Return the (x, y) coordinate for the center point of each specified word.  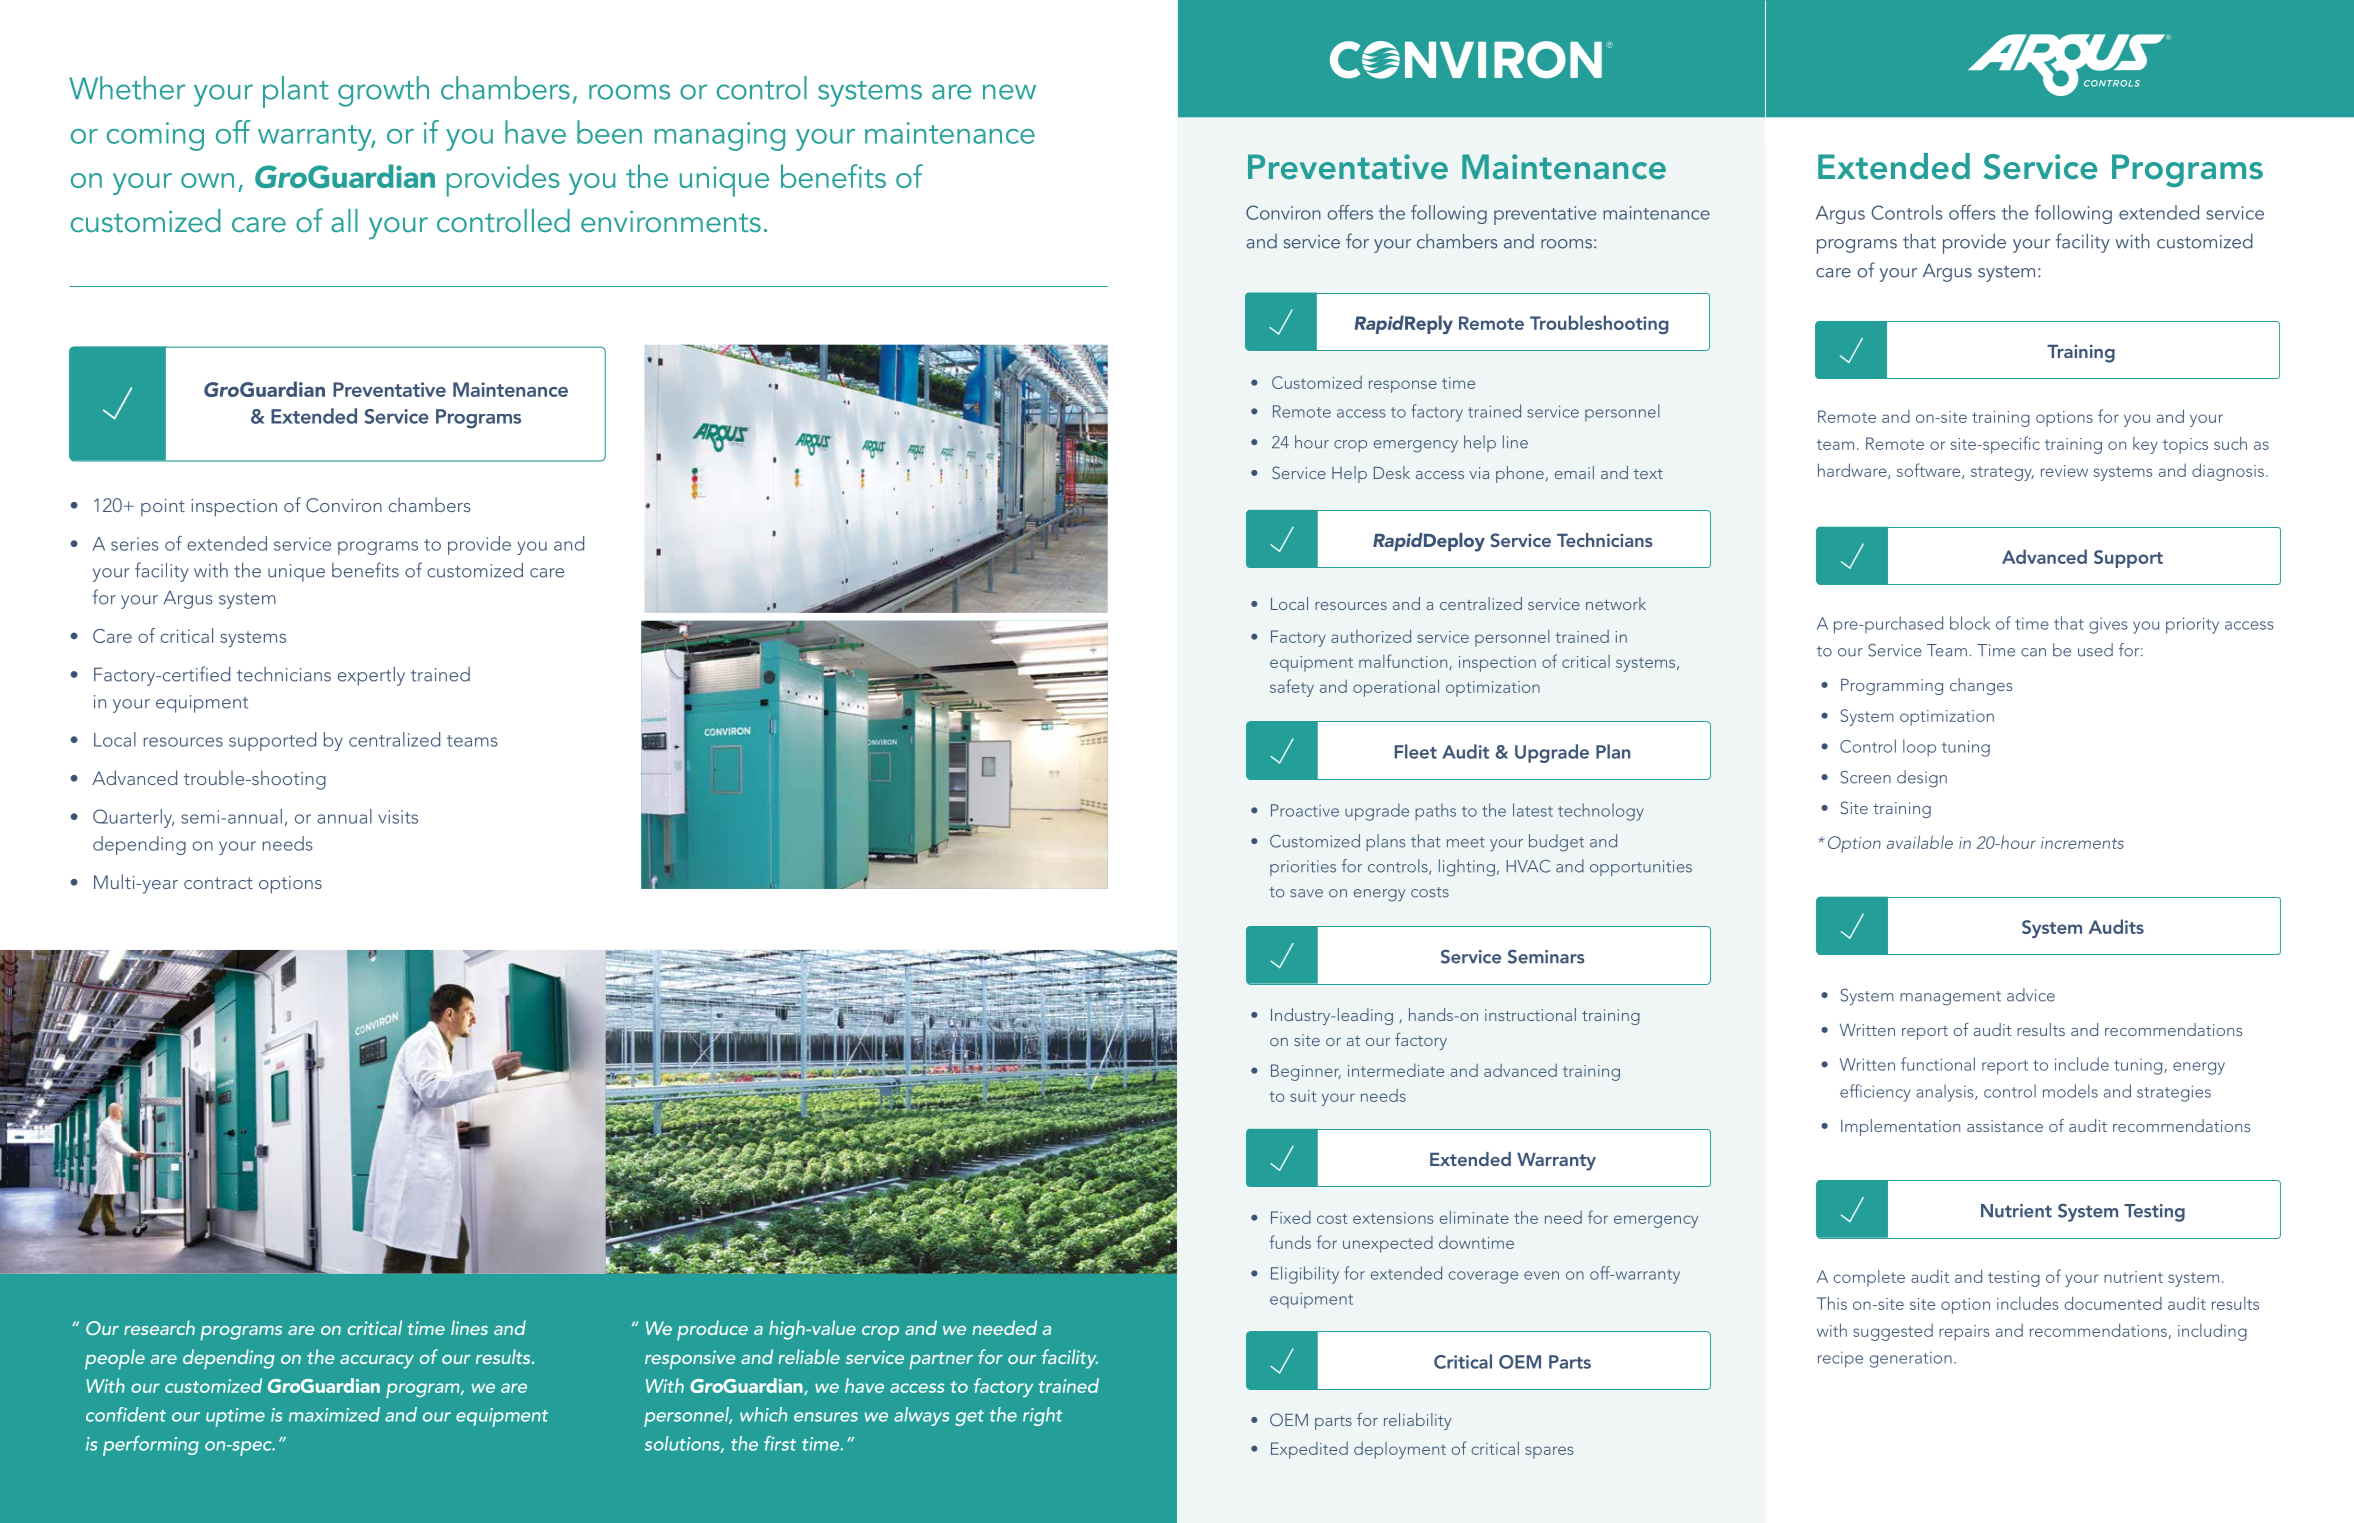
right (1042, 1416)
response (1403, 386)
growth (383, 91)
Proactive (1305, 810)
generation (1911, 1360)
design (1922, 779)
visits (398, 817)
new (1009, 92)
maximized (334, 1414)
